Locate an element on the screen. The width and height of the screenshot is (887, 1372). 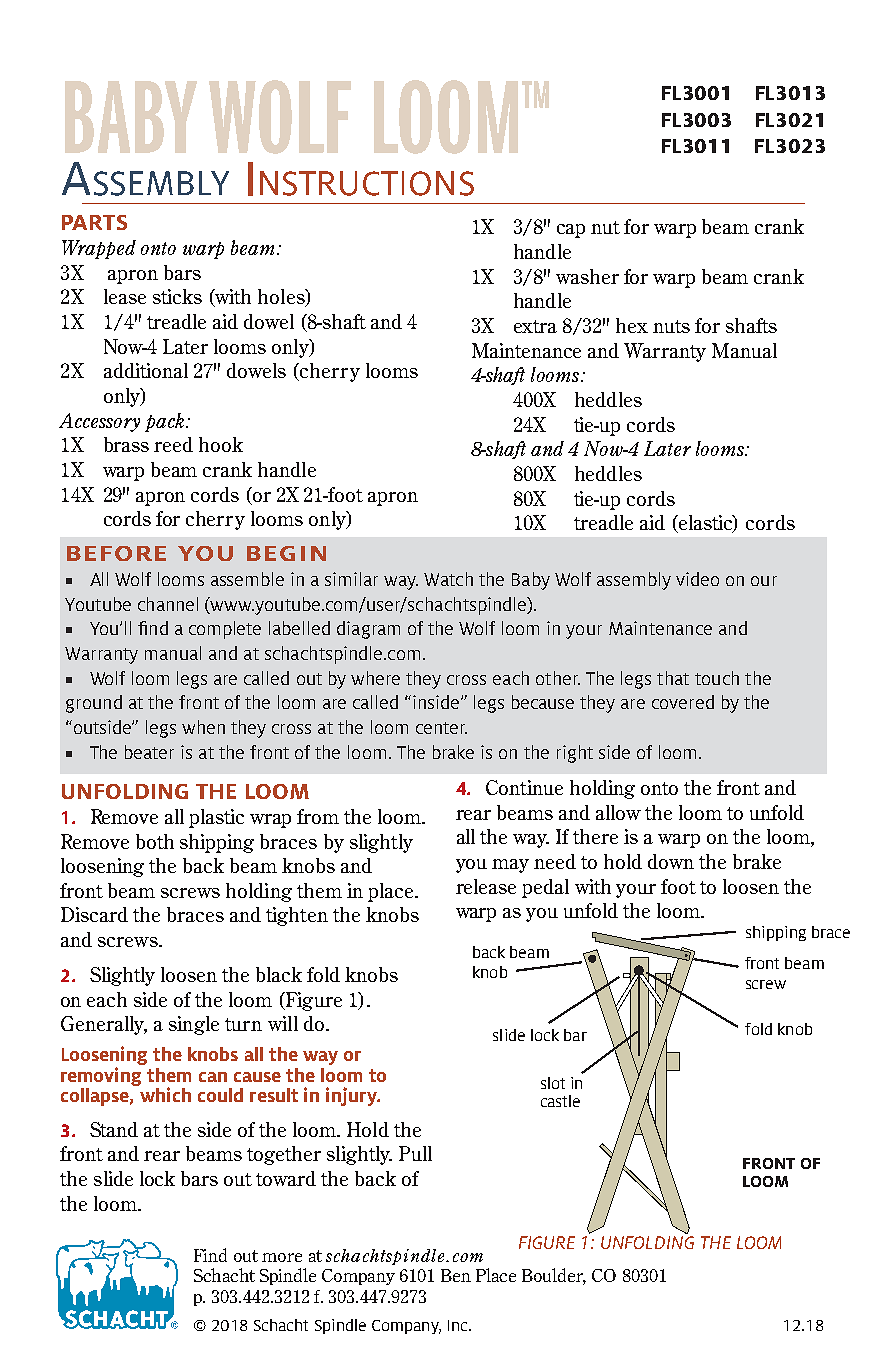
allow is located at coordinates (618, 812).
